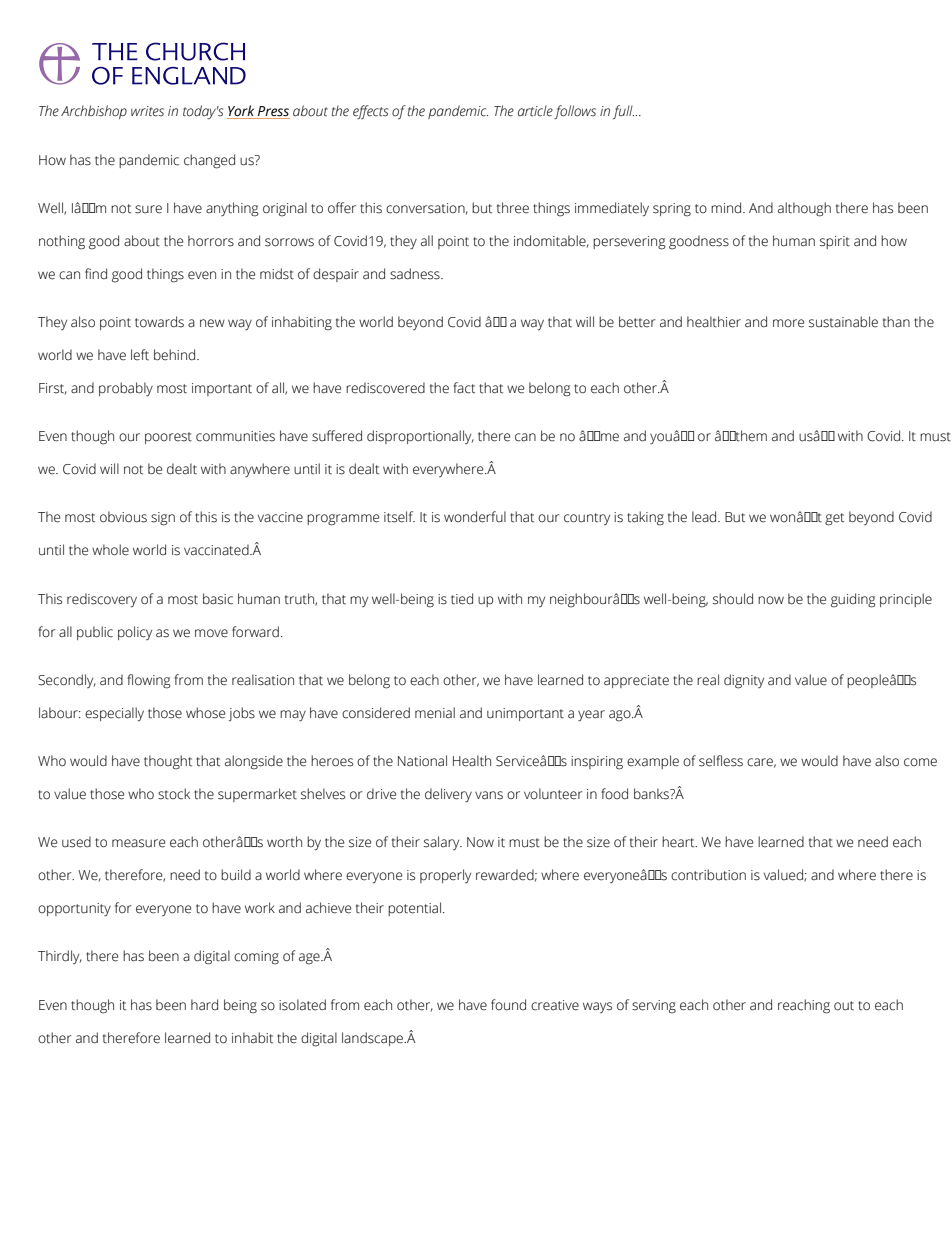  I want to click on hard, so click(204, 1005).
